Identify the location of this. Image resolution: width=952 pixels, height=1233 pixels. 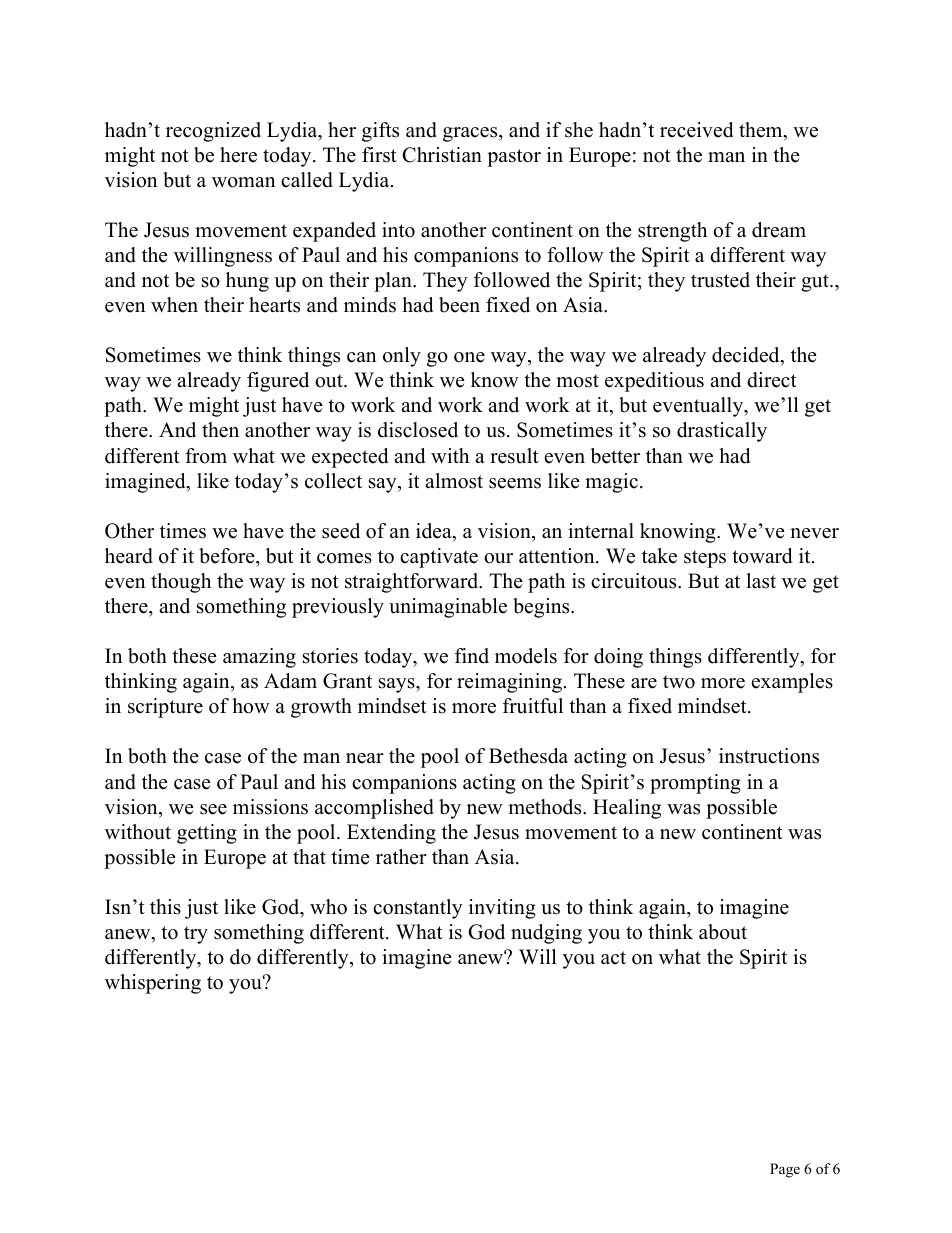
(165, 907).
